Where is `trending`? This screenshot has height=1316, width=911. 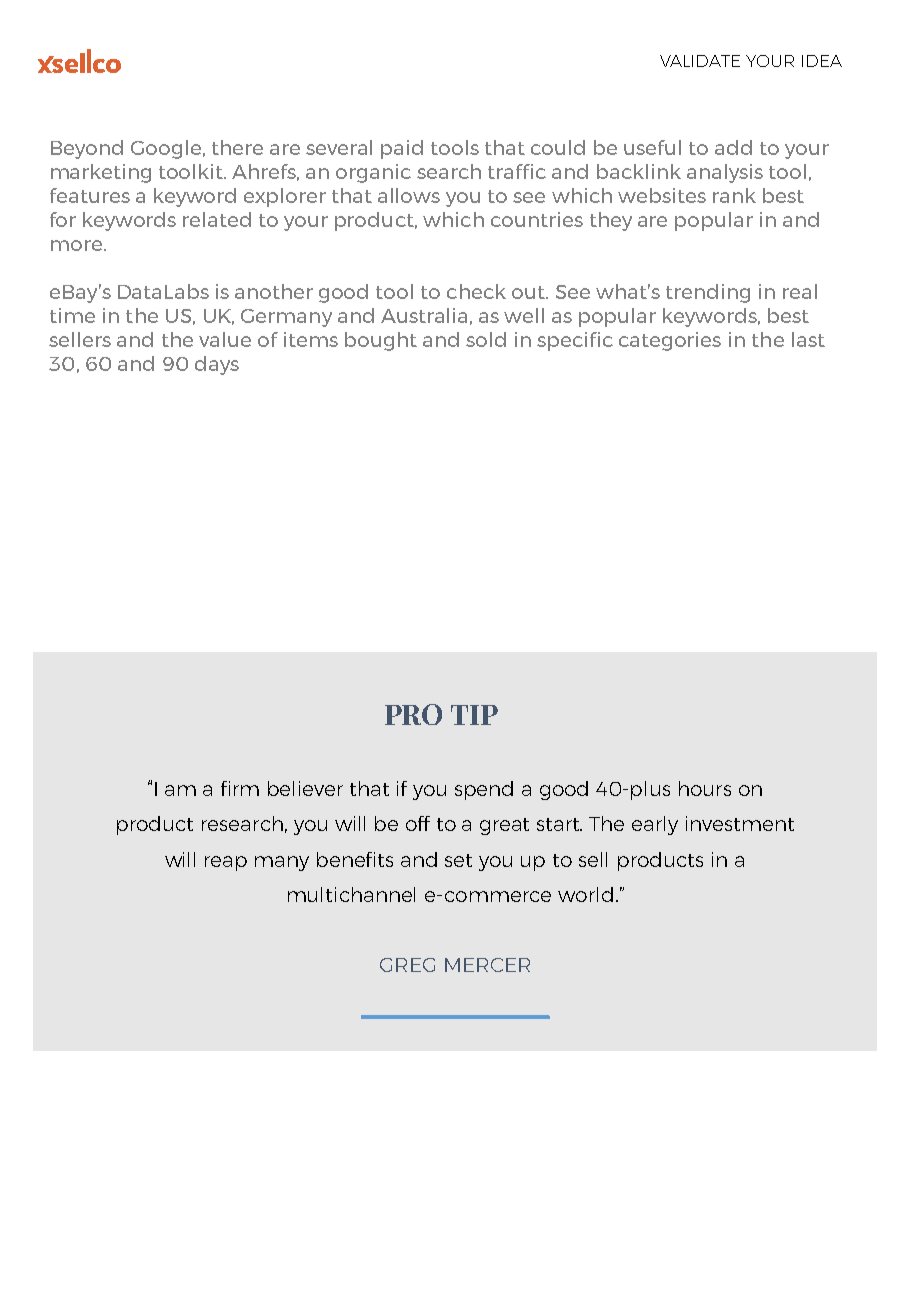
trending is located at coordinates (708, 293).
